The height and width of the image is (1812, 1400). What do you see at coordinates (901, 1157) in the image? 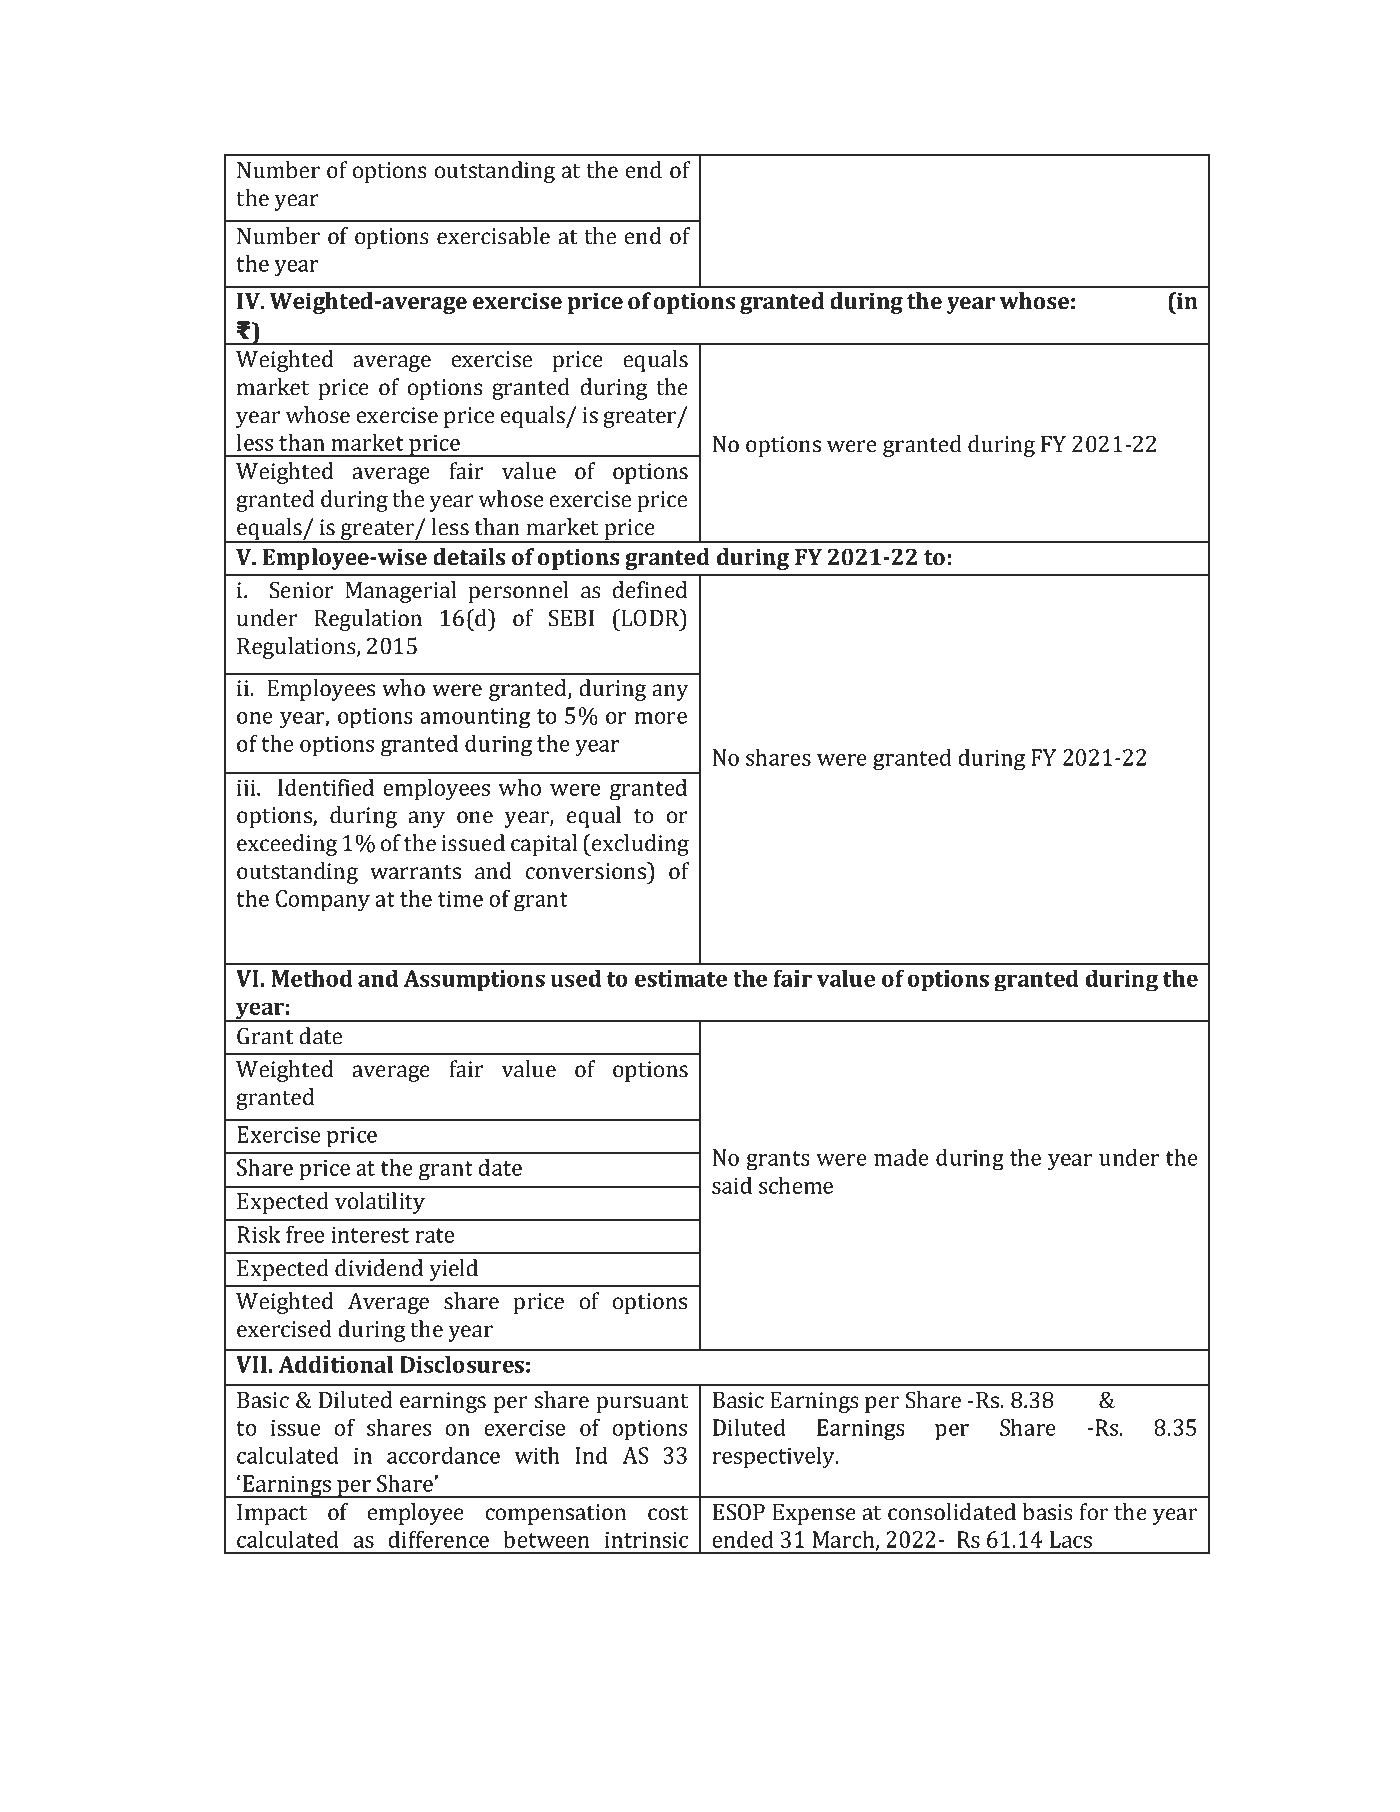
I see `made` at bounding box center [901, 1157].
